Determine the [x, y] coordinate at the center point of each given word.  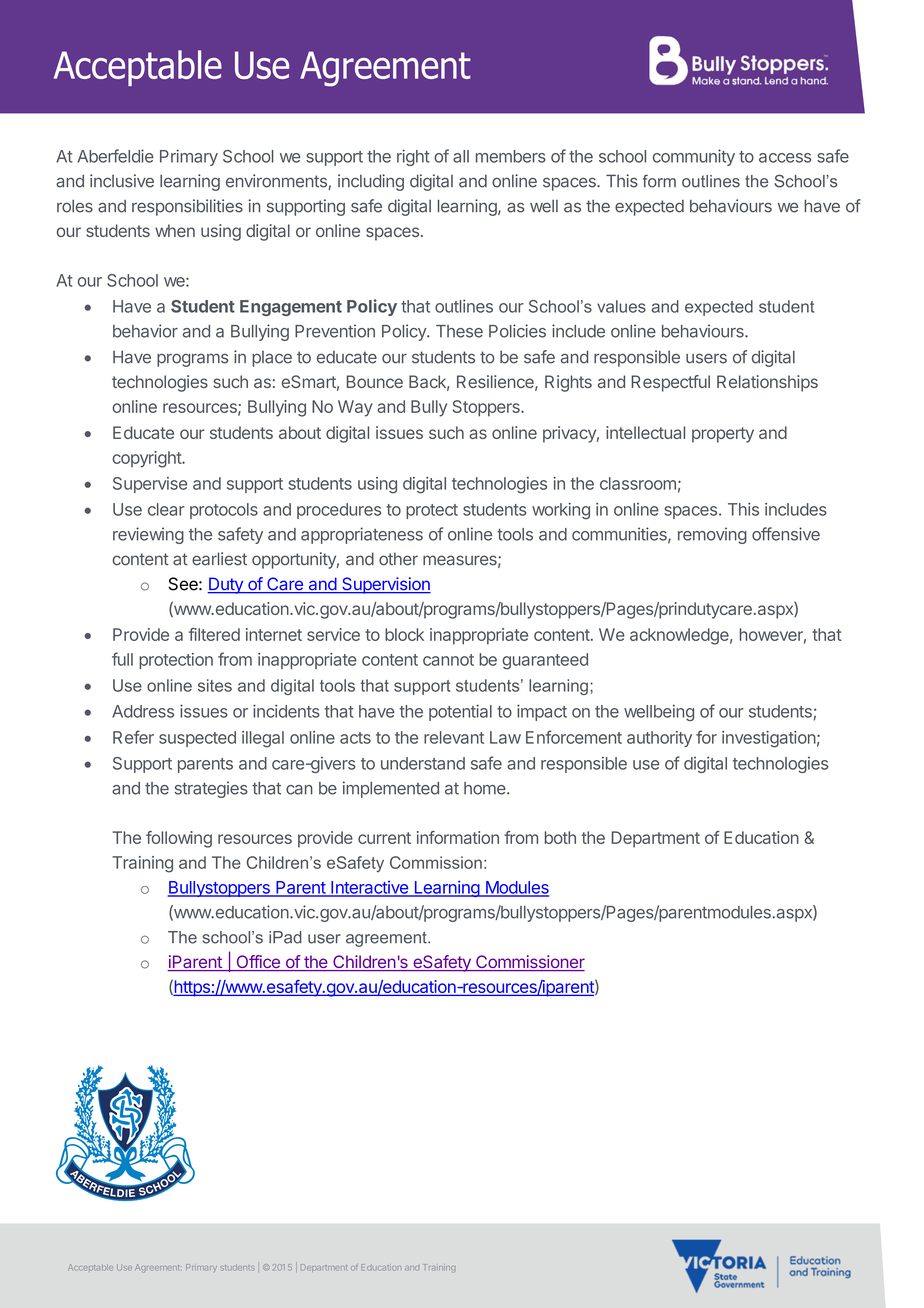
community [694, 157]
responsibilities [187, 207]
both [560, 837]
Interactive [369, 888]
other [398, 559]
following [179, 839]
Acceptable [90, 1267]
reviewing [148, 535]
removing [712, 535]
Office [258, 963]
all [461, 156]
